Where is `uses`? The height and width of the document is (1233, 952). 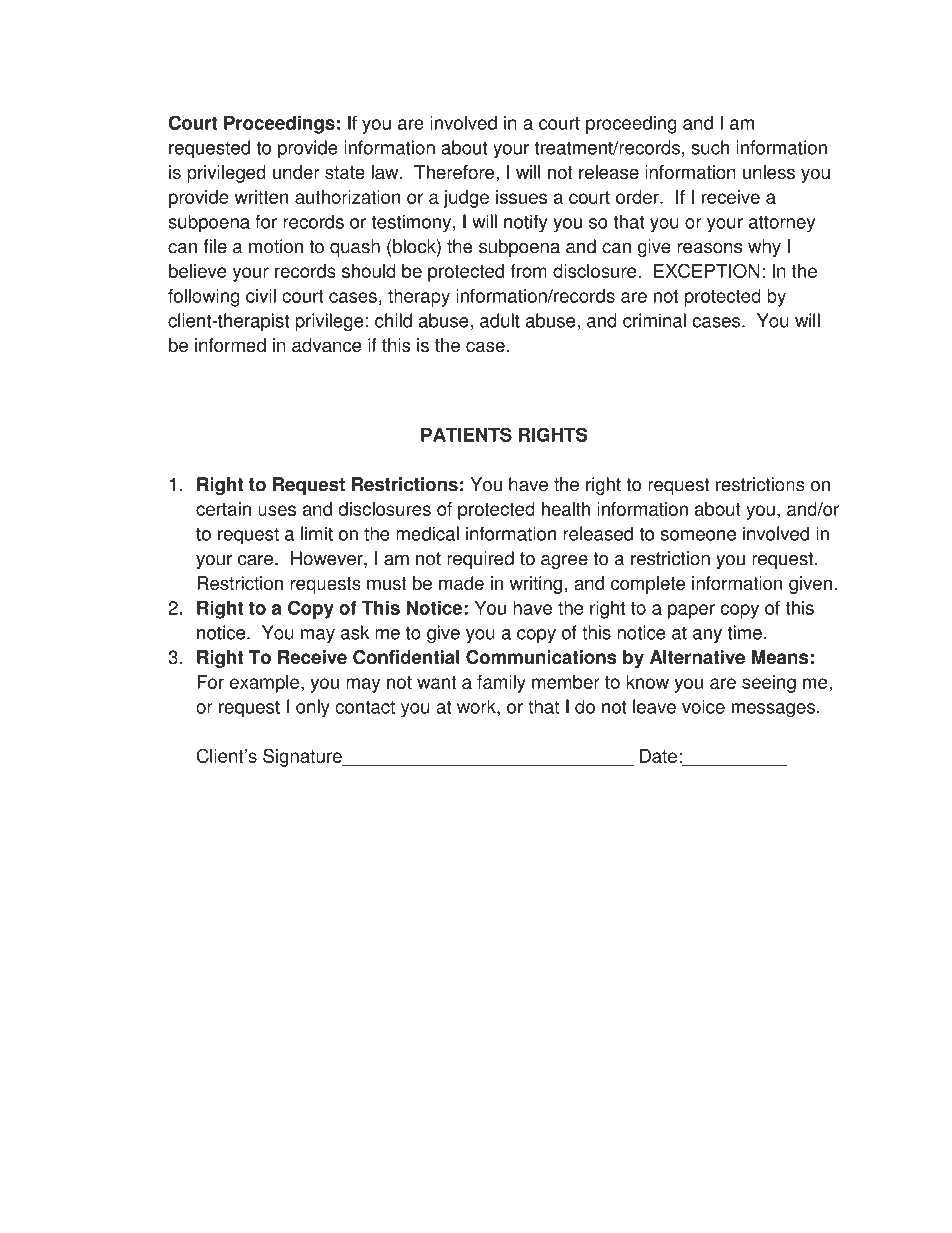 uses is located at coordinates (277, 510).
